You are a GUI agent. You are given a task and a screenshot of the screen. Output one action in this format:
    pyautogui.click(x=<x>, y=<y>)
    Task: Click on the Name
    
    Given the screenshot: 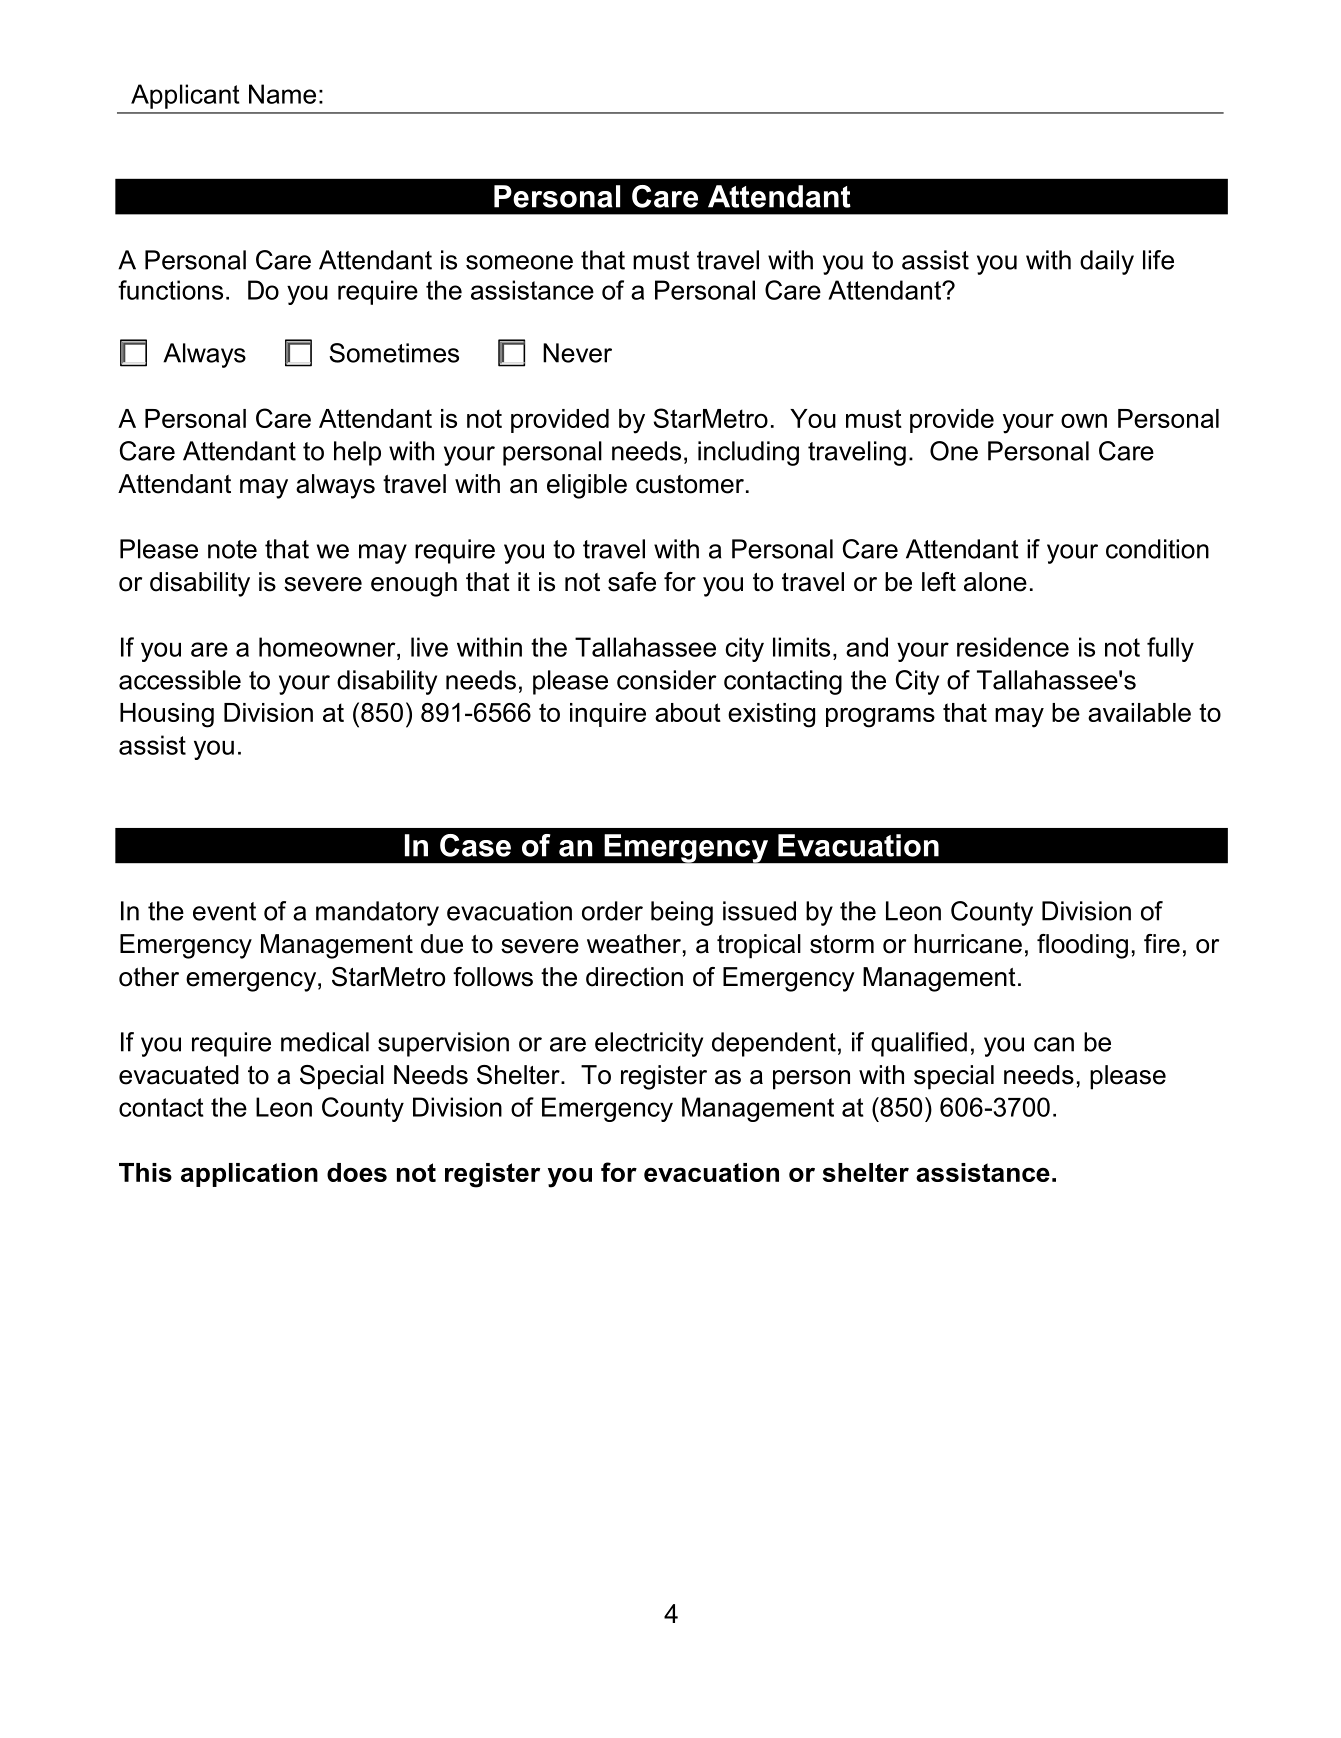 What is the action you would take?
    pyautogui.click(x=282, y=94)
